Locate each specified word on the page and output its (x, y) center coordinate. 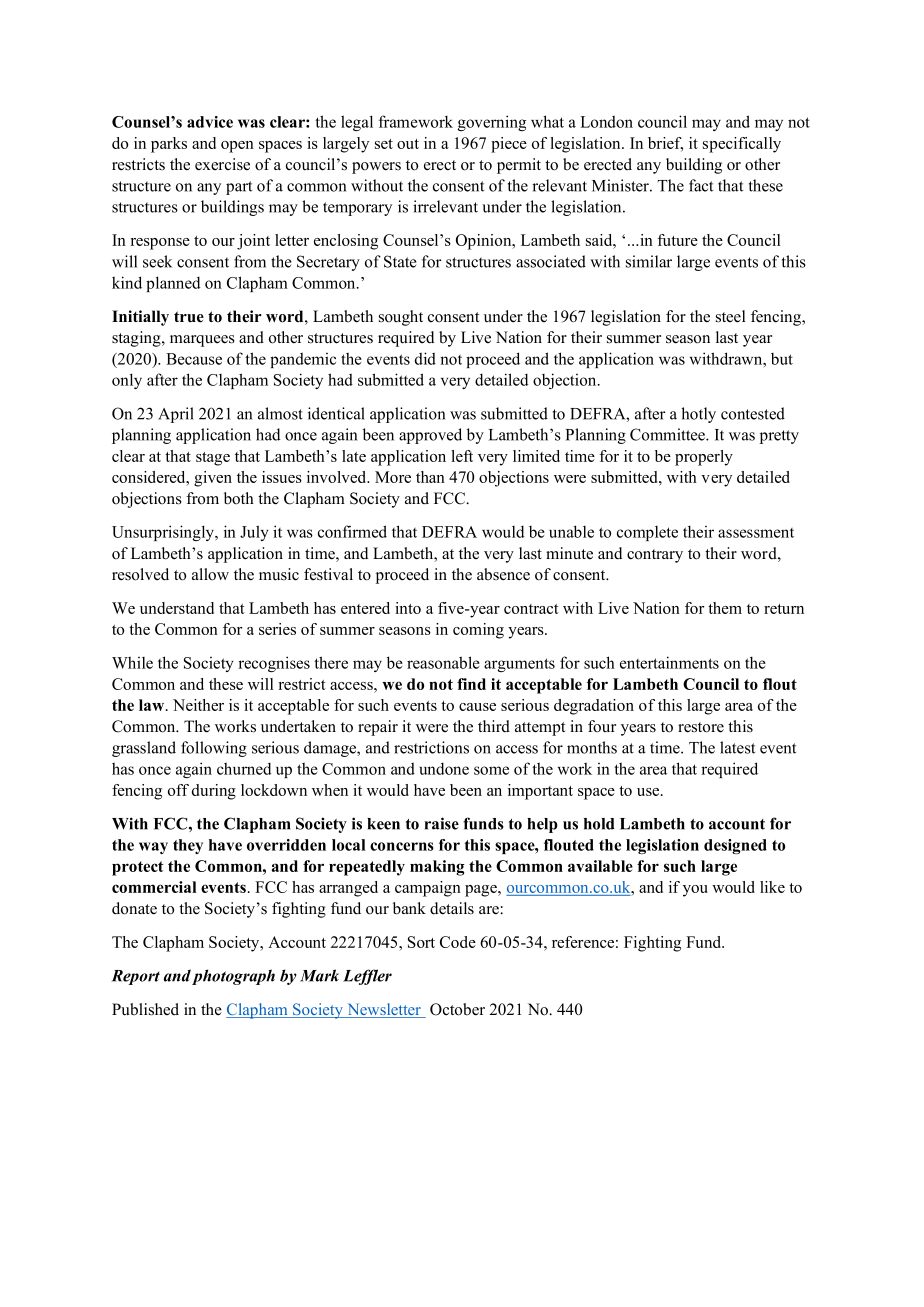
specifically (742, 145)
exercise (222, 164)
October (457, 1009)
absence (503, 574)
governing (492, 123)
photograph (233, 977)
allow (210, 574)
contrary (655, 556)
